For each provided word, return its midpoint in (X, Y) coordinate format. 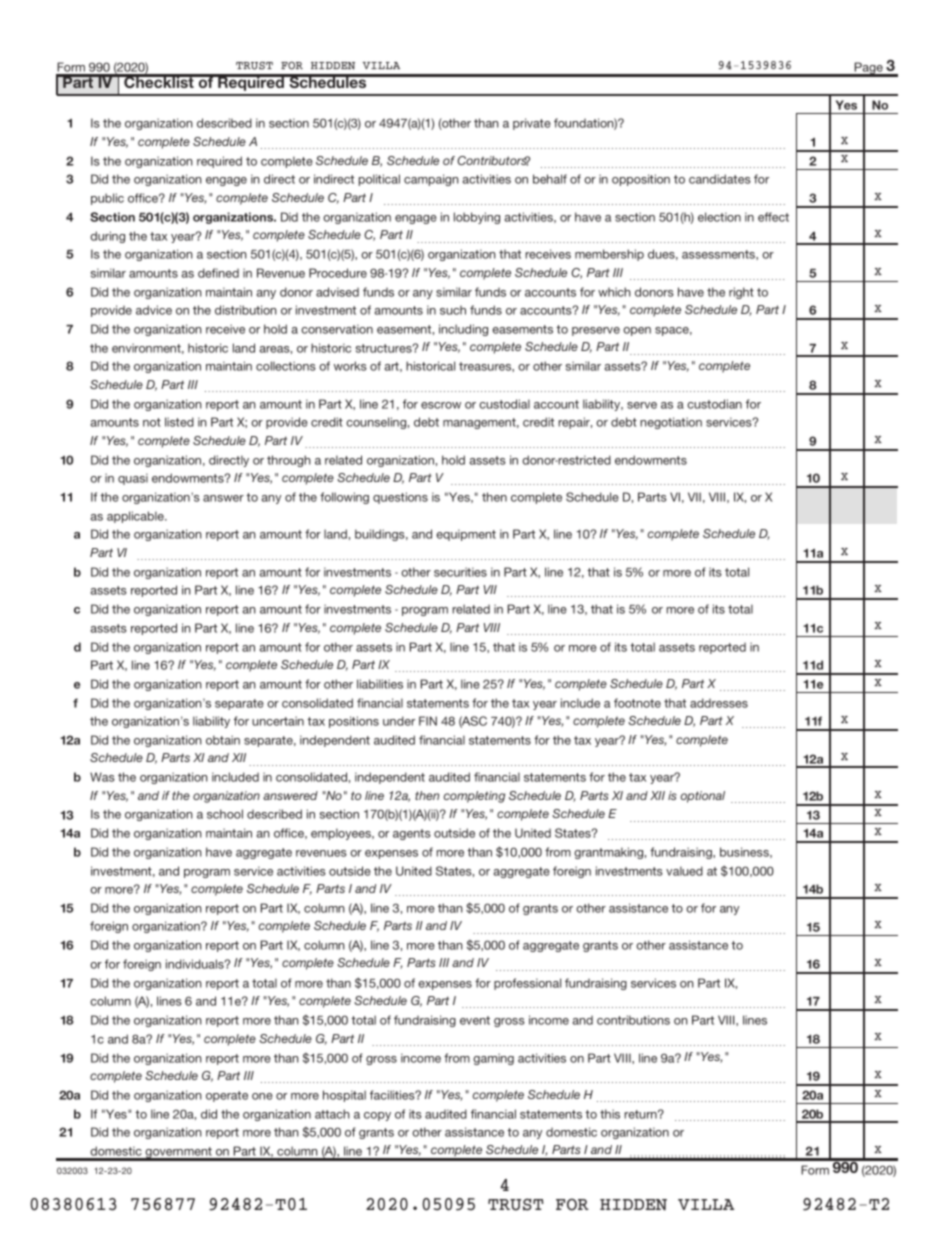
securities (460, 572)
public (107, 199)
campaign (431, 180)
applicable (136, 517)
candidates (720, 179)
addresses (719, 703)
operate (227, 1096)
